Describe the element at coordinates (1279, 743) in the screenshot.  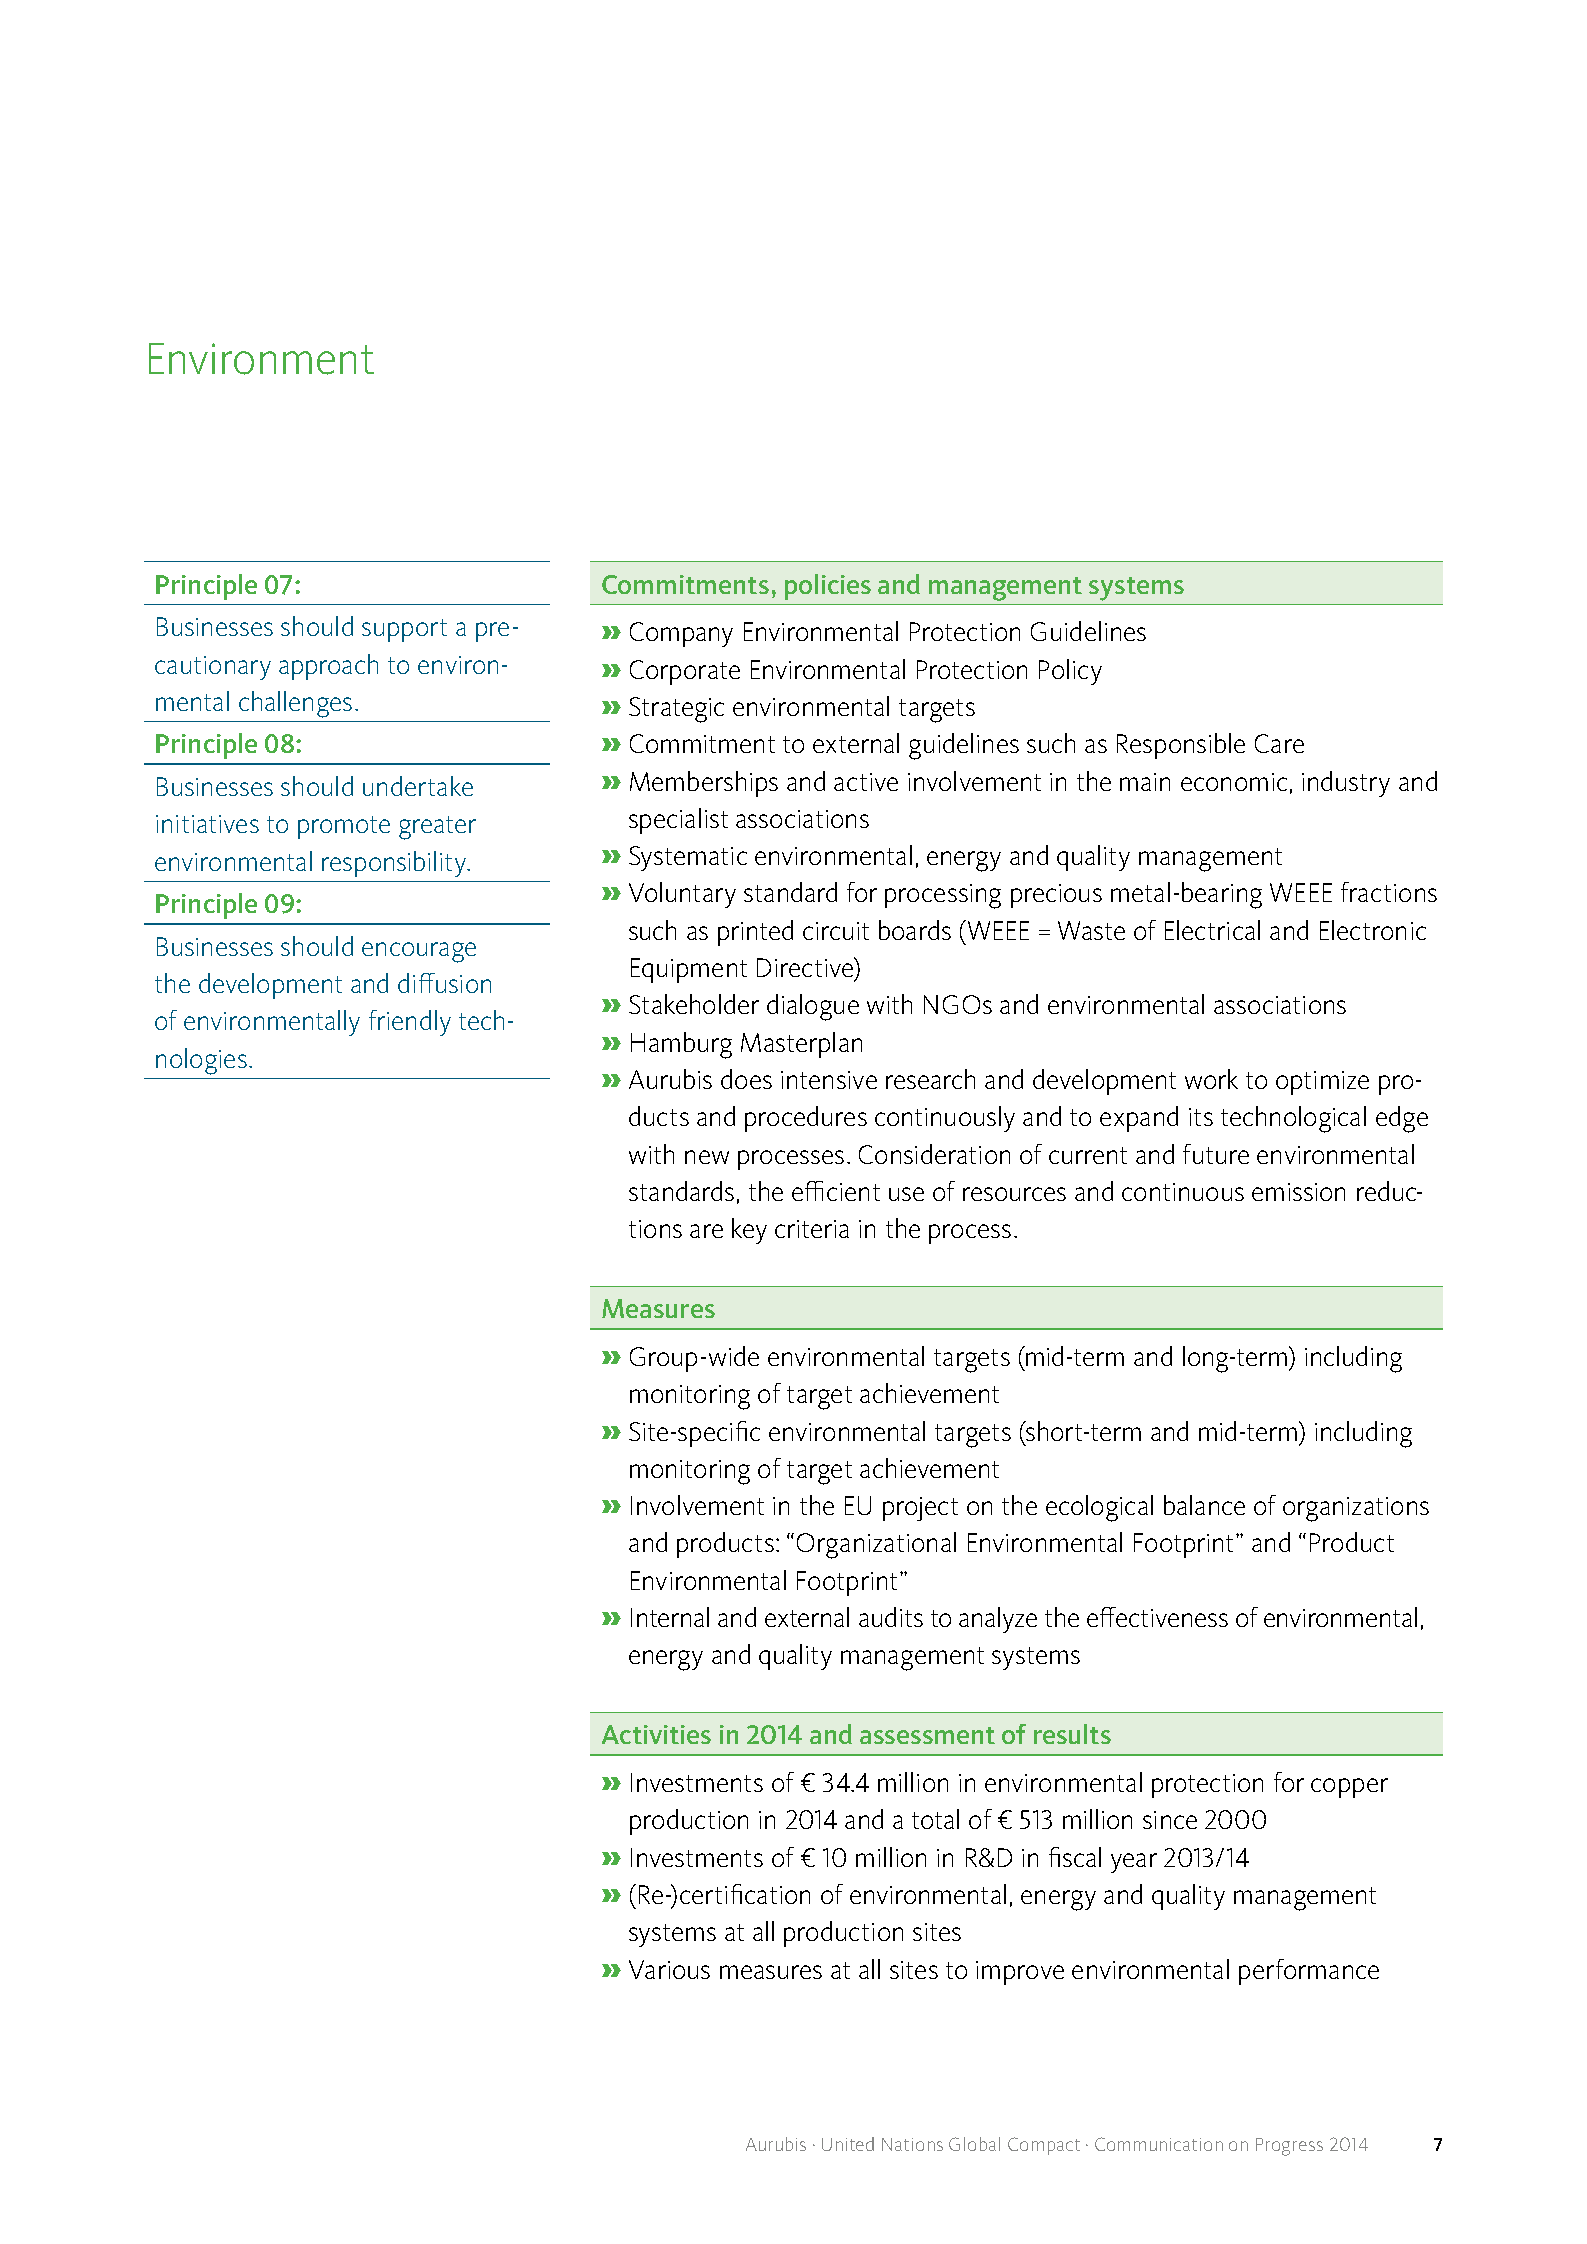
I see `Care` at that location.
